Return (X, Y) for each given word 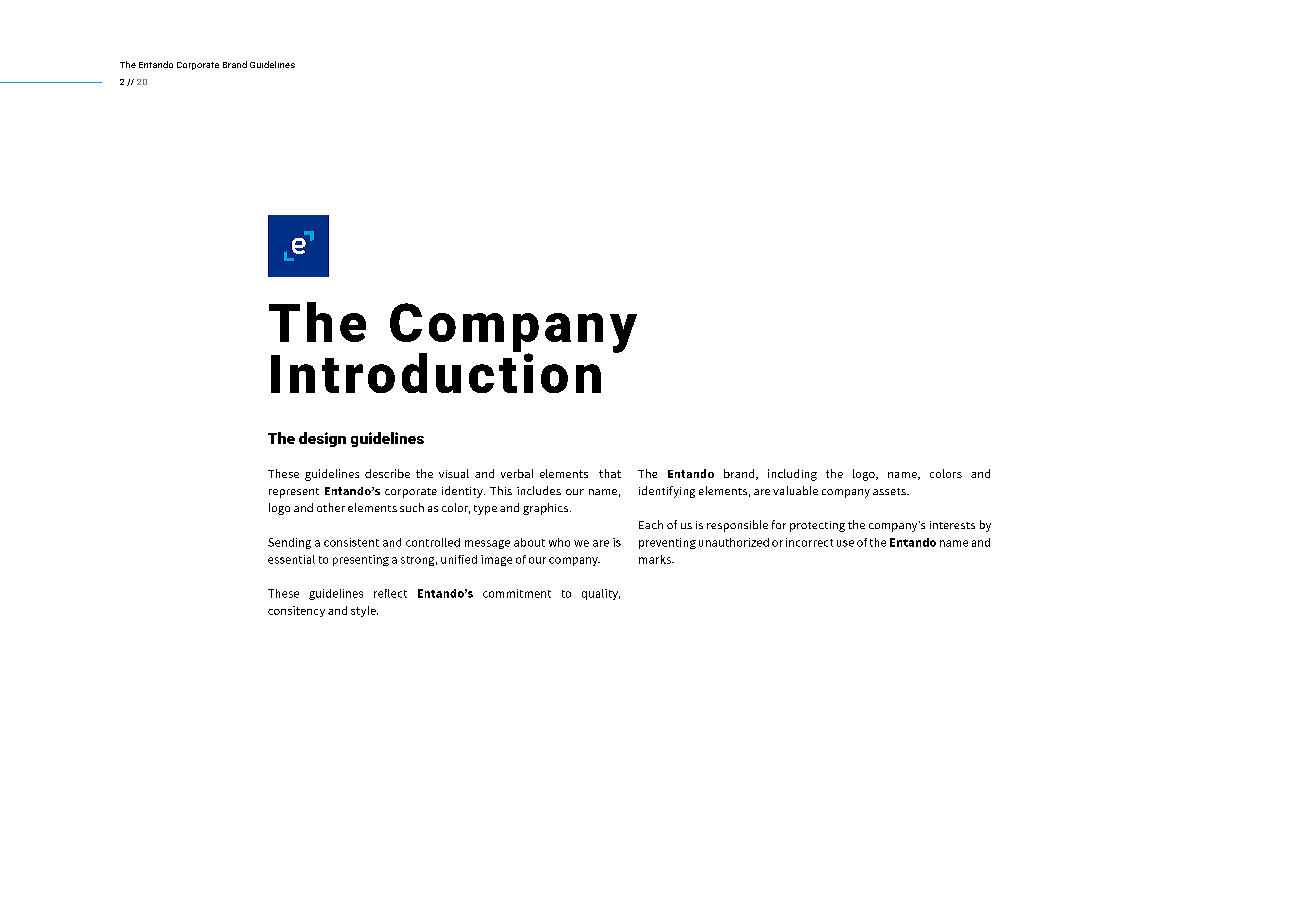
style (364, 611)
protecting (817, 526)
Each (651, 524)
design (322, 439)
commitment (517, 593)
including (792, 475)
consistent (351, 542)
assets (890, 491)
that (610, 473)
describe (387, 473)
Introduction (436, 372)
